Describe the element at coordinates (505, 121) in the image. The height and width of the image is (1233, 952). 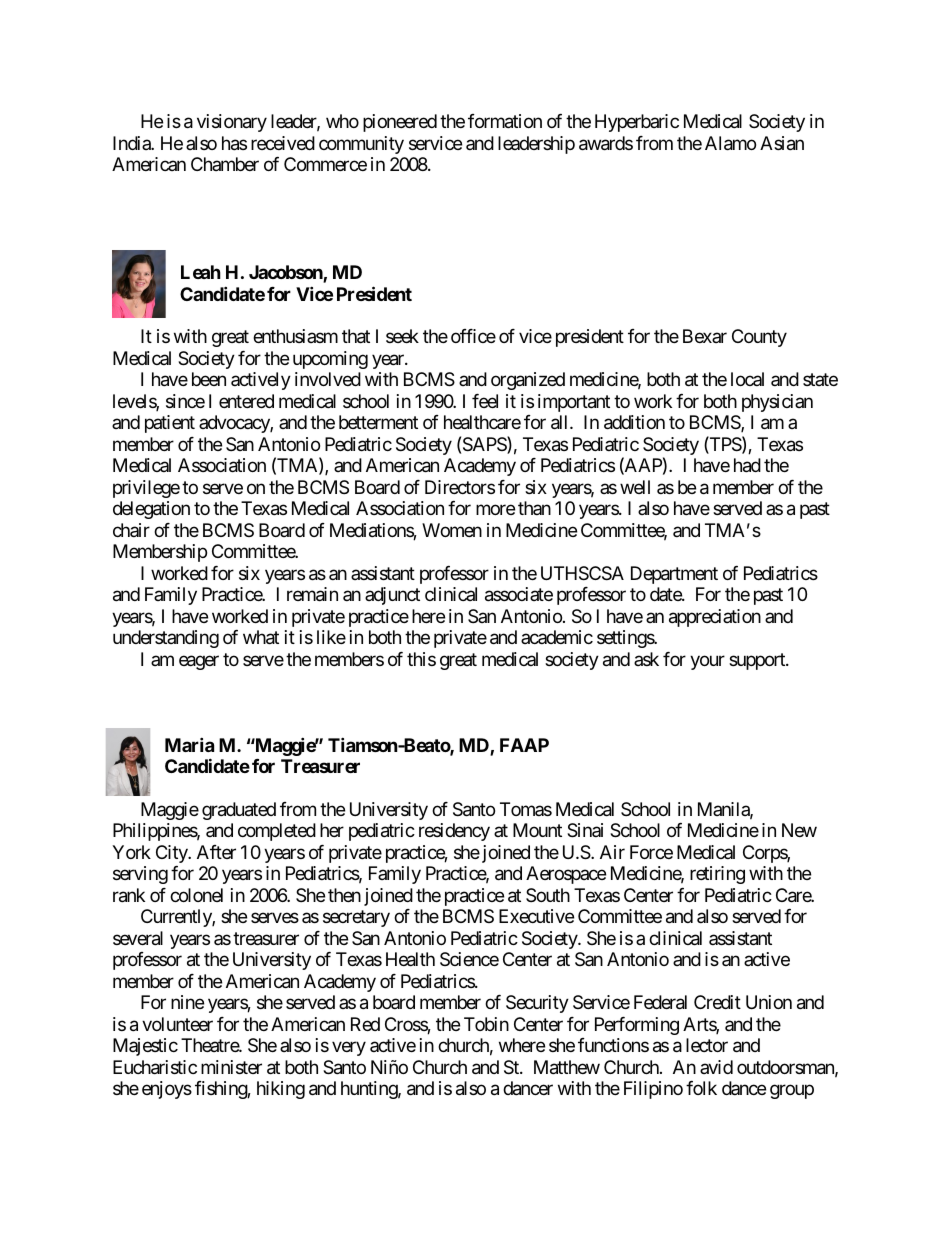
I see `formation` at that location.
